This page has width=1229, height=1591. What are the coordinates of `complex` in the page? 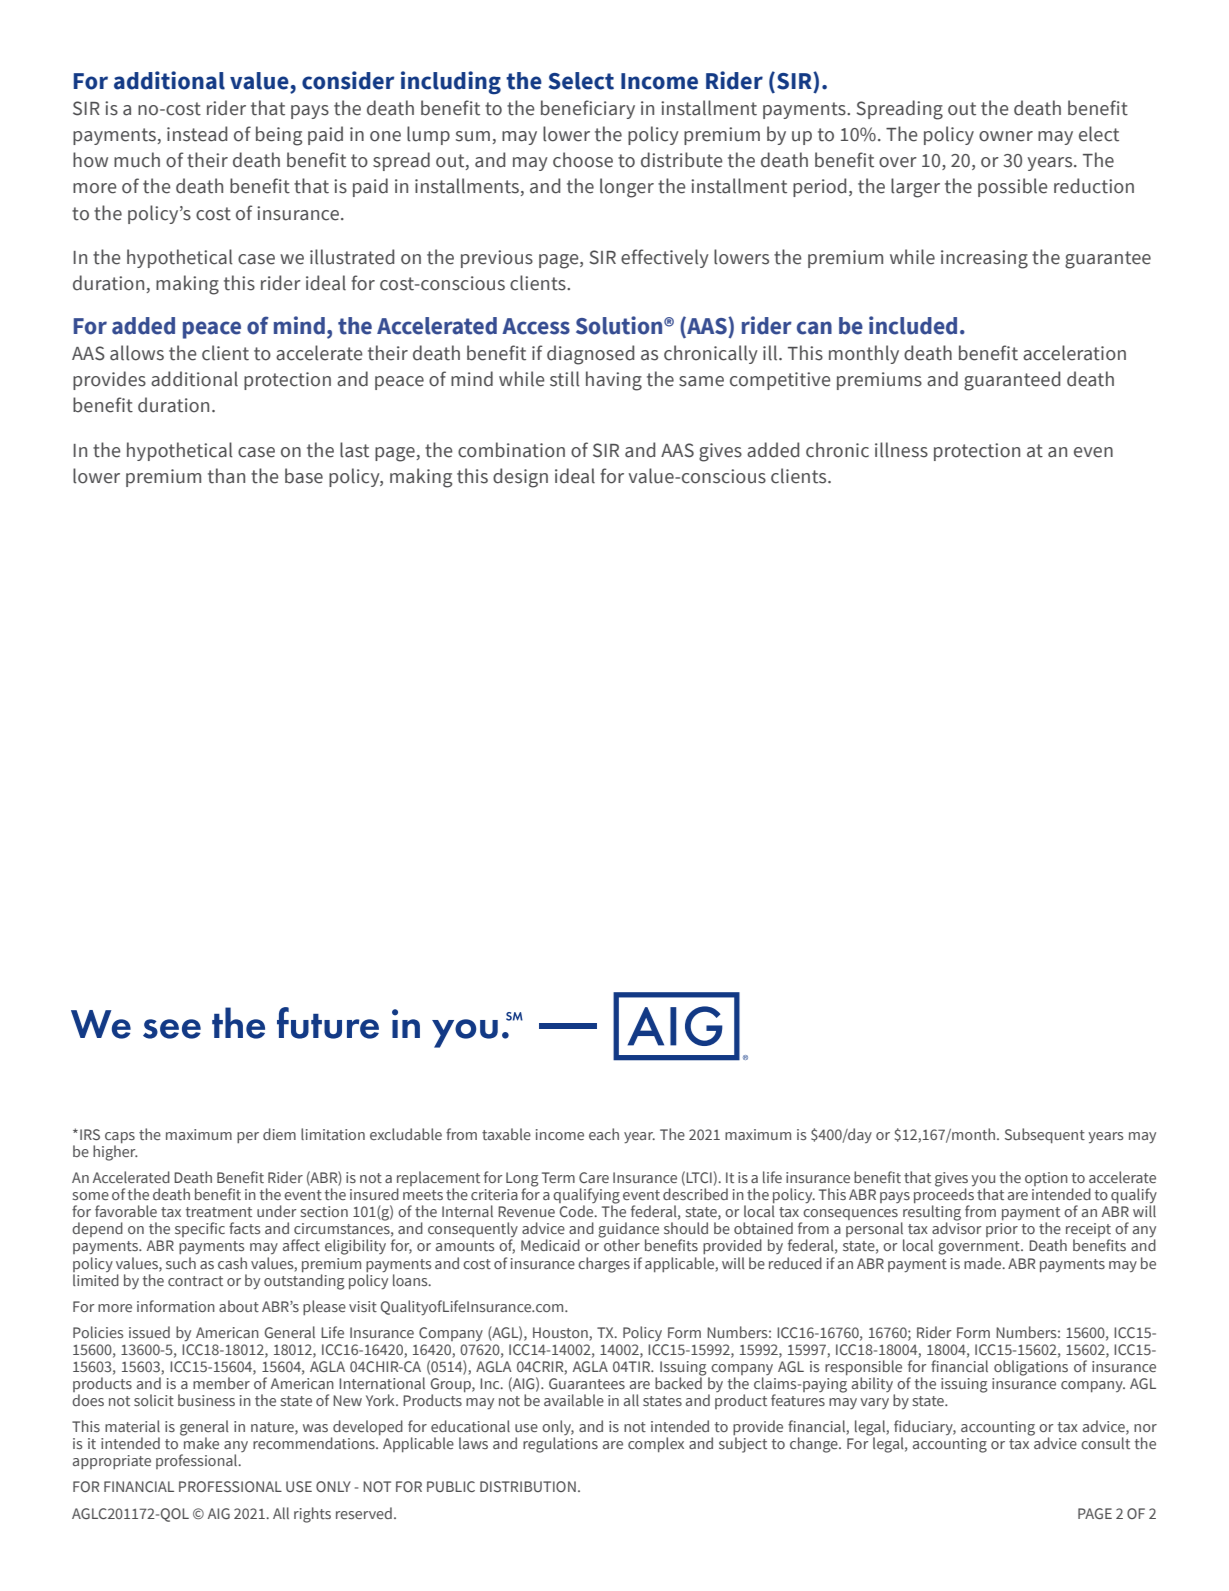 It's located at (656, 1444).
